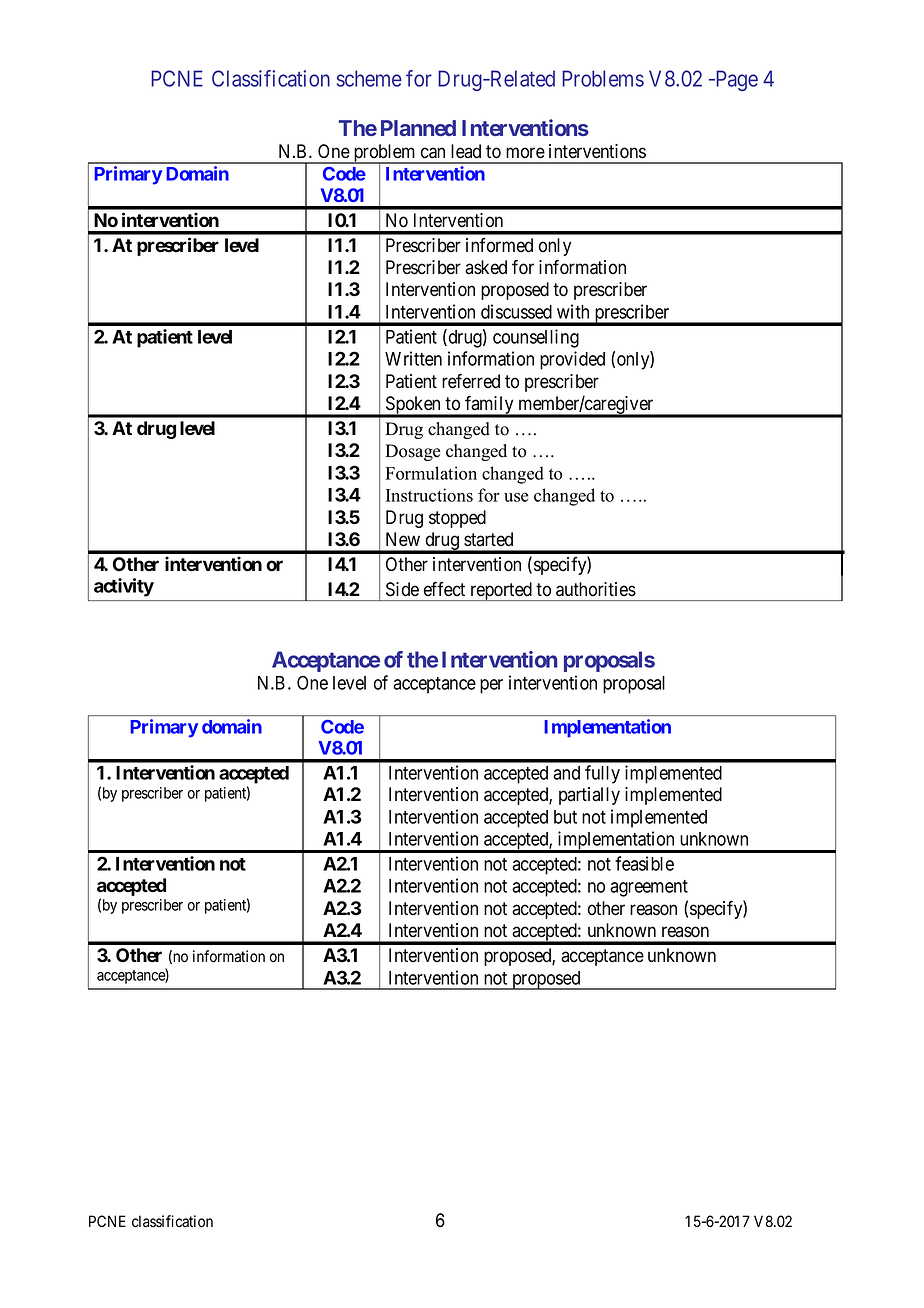 The height and width of the page is (1308, 924). I want to click on feasible, so click(644, 863).
